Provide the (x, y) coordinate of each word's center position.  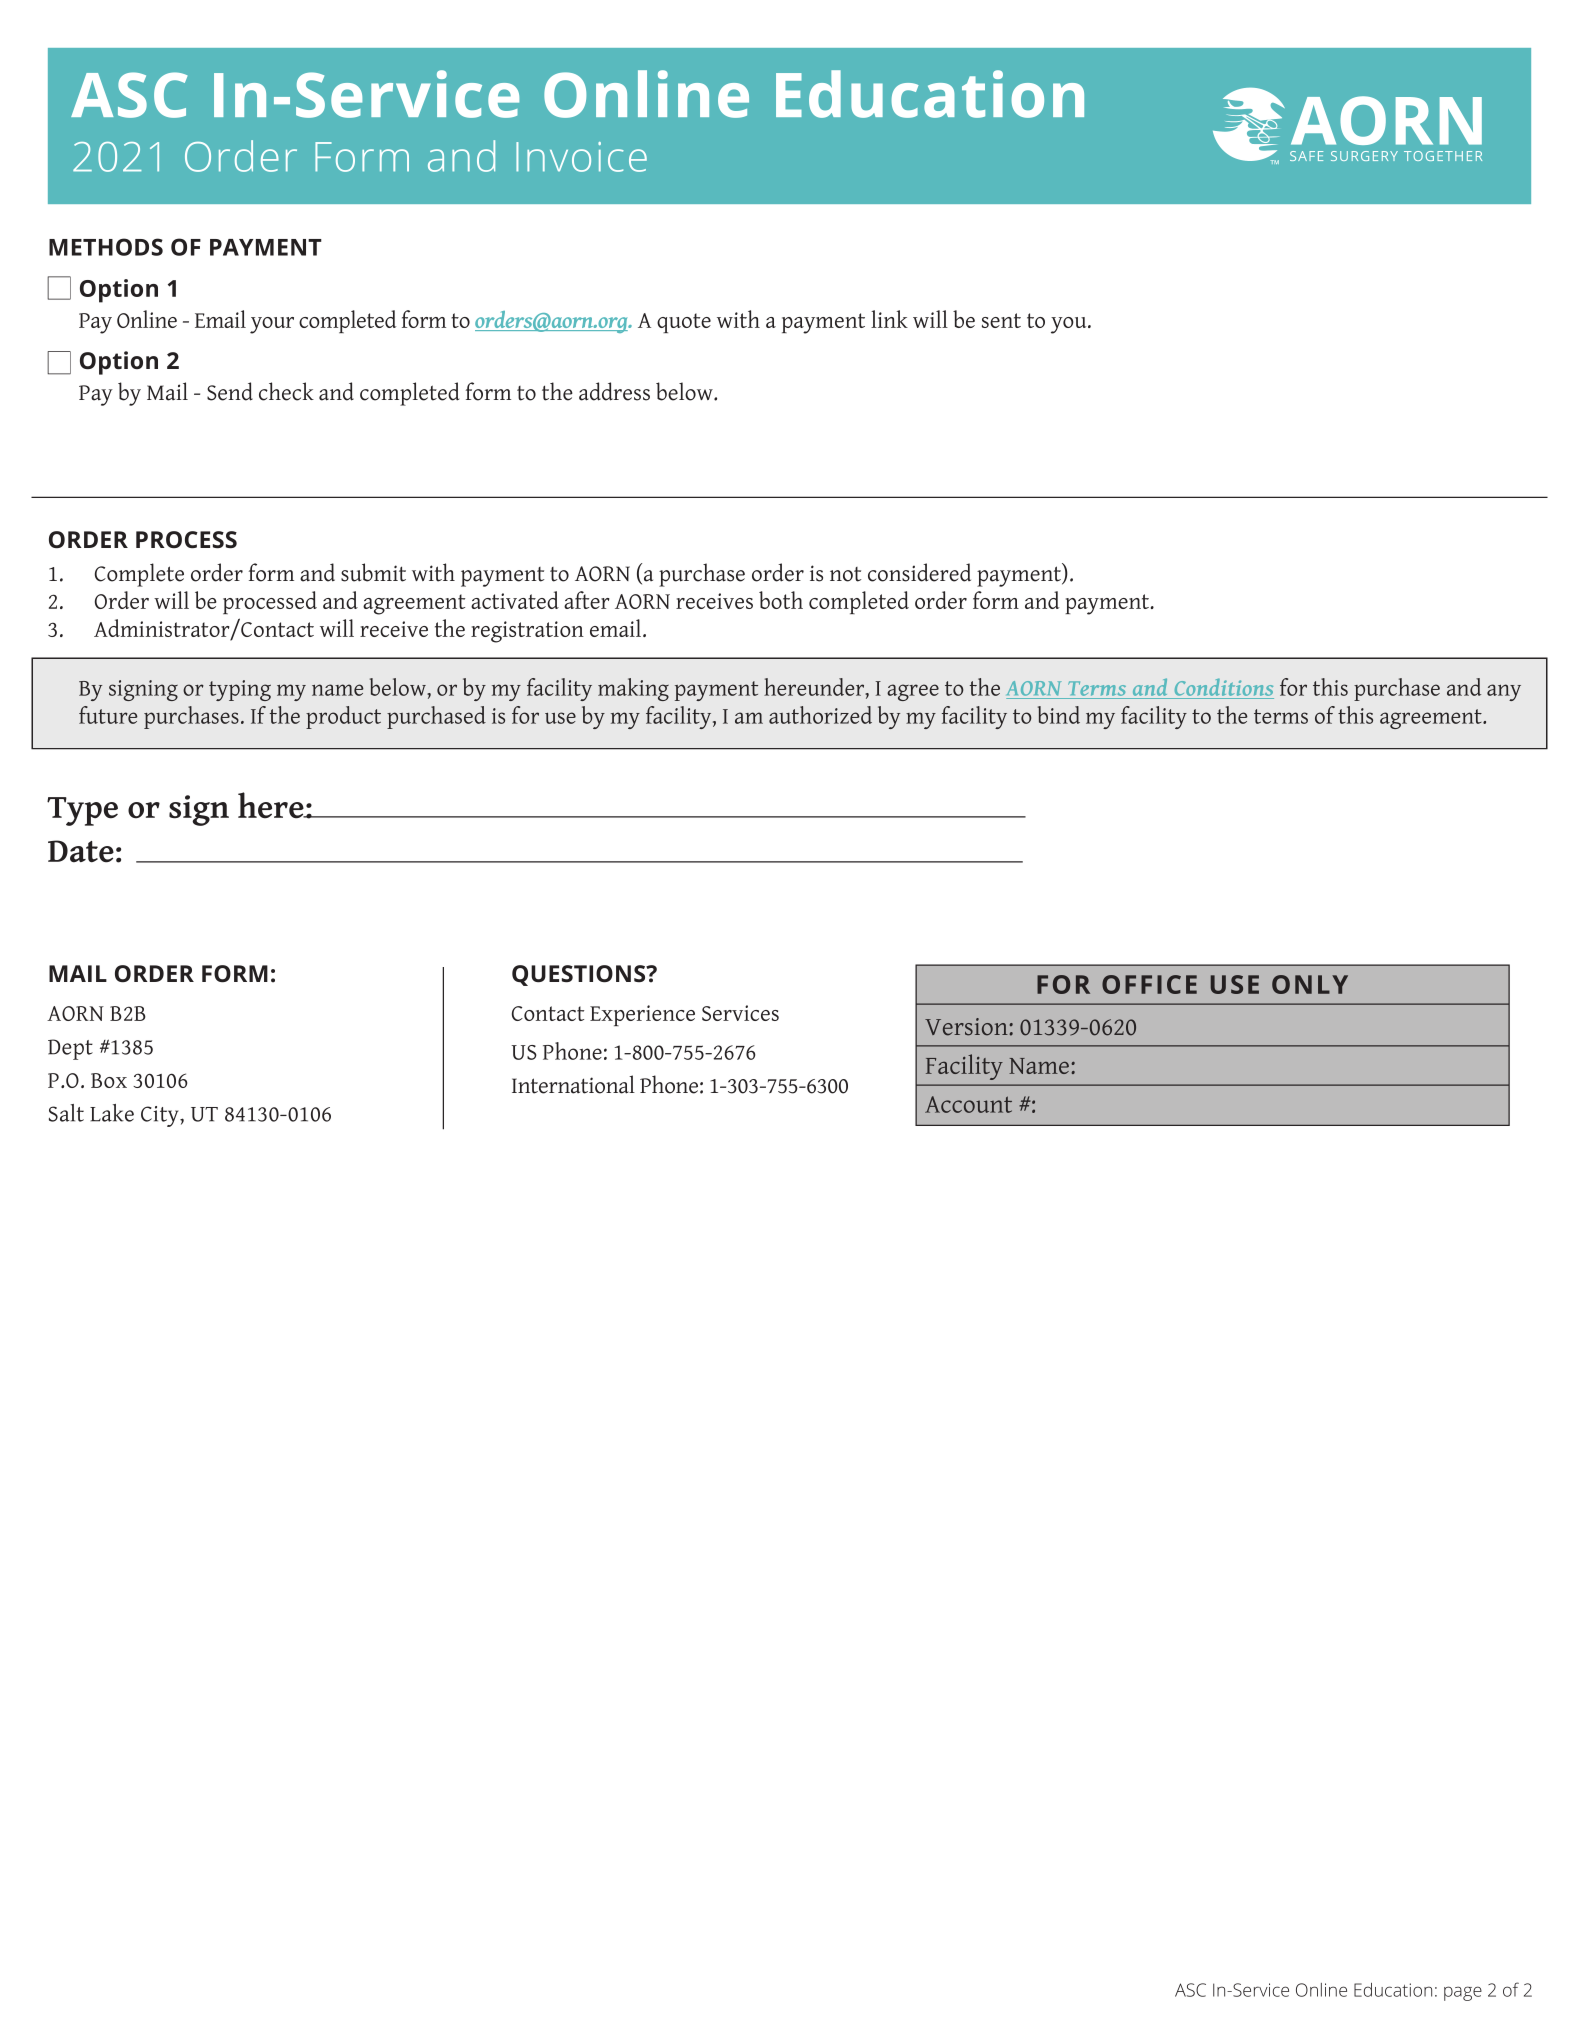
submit (373, 572)
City (161, 1116)
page (1463, 1993)
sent (1001, 320)
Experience (642, 1015)
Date (81, 851)
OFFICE (1149, 984)
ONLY (1310, 984)
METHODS (106, 247)
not (845, 574)
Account (968, 1104)
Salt (66, 1113)
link (889, 319)
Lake (112, 1113)
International (573, 1084)
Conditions (1223, 688)
